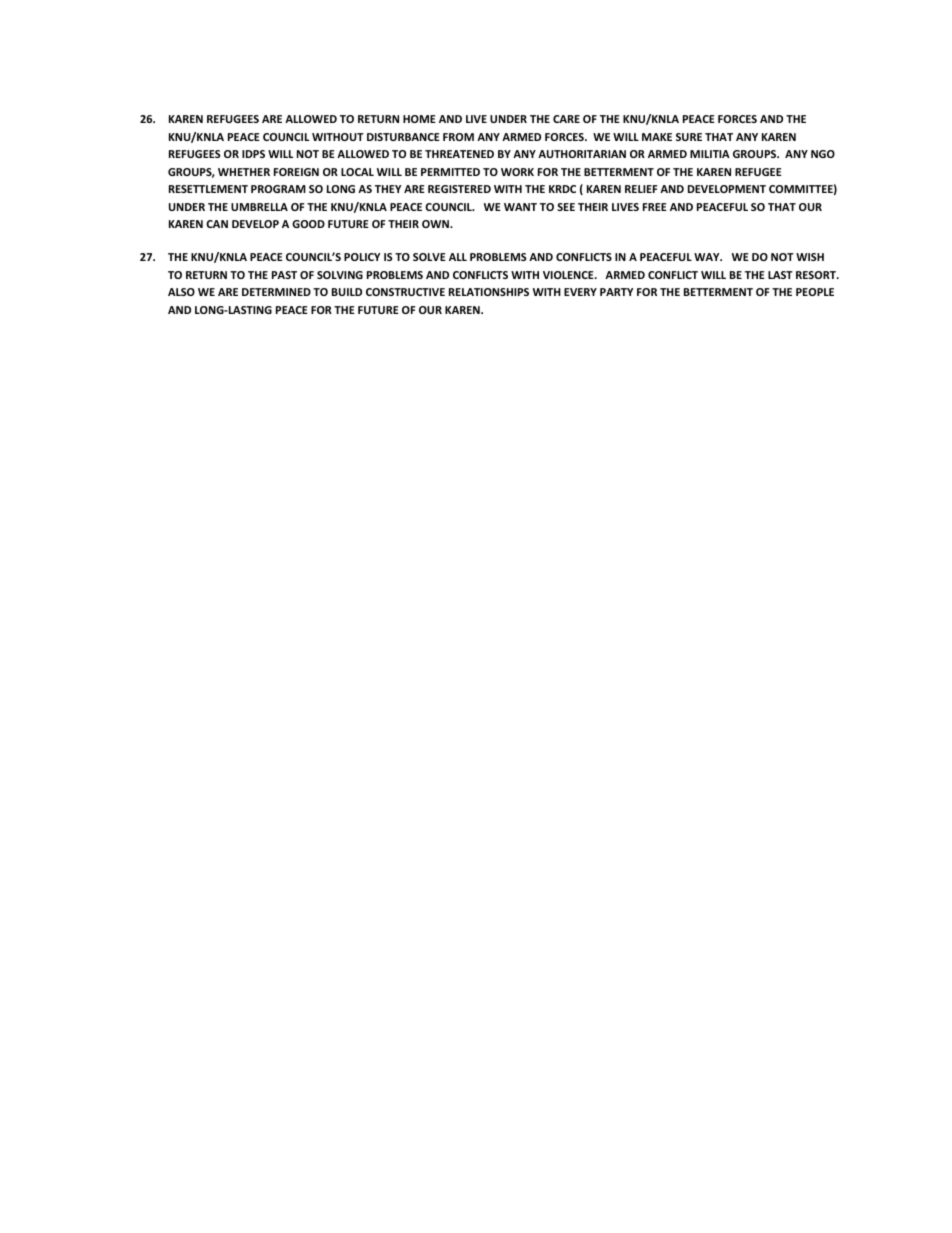  What do you see at coordinates (276, 292) in the screenshot?
I see `DETERMINED` at bounding box center [276, 292].
